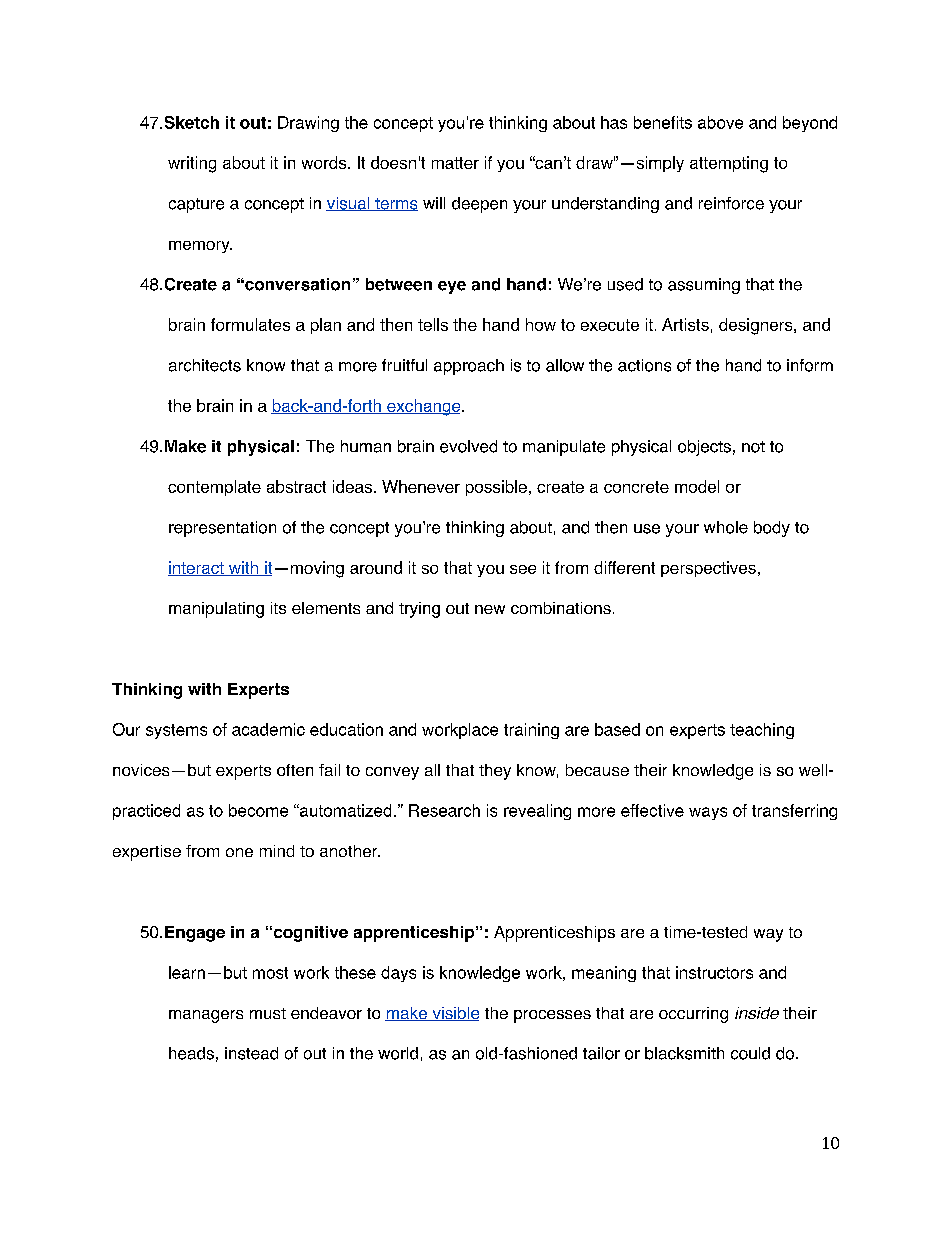 This page has height=1233, width=952. I want to click on formulates, so click(250, 324).
